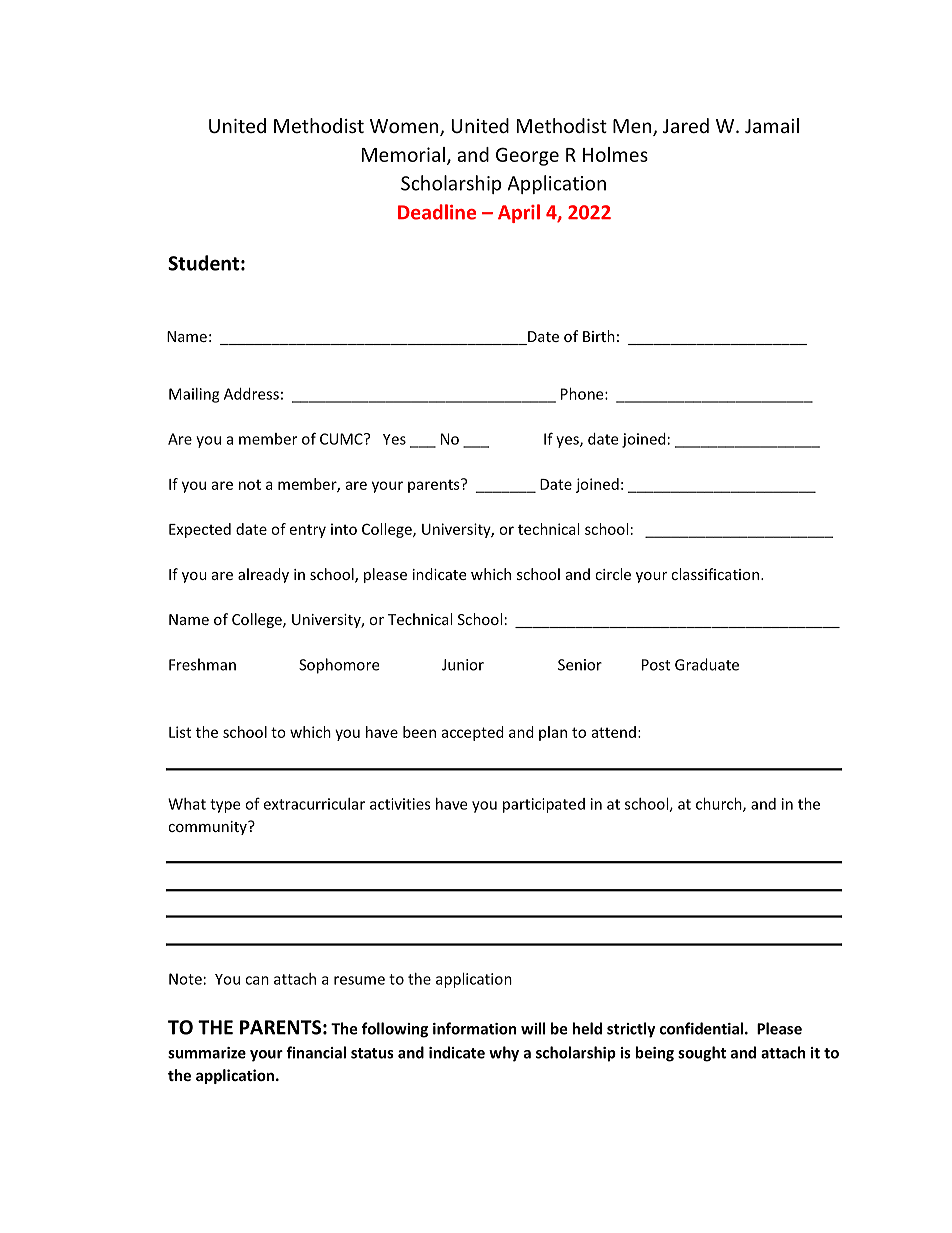  Describe the element at coordinates (203, 263) in the screenshot. I see `Student` at that location.
